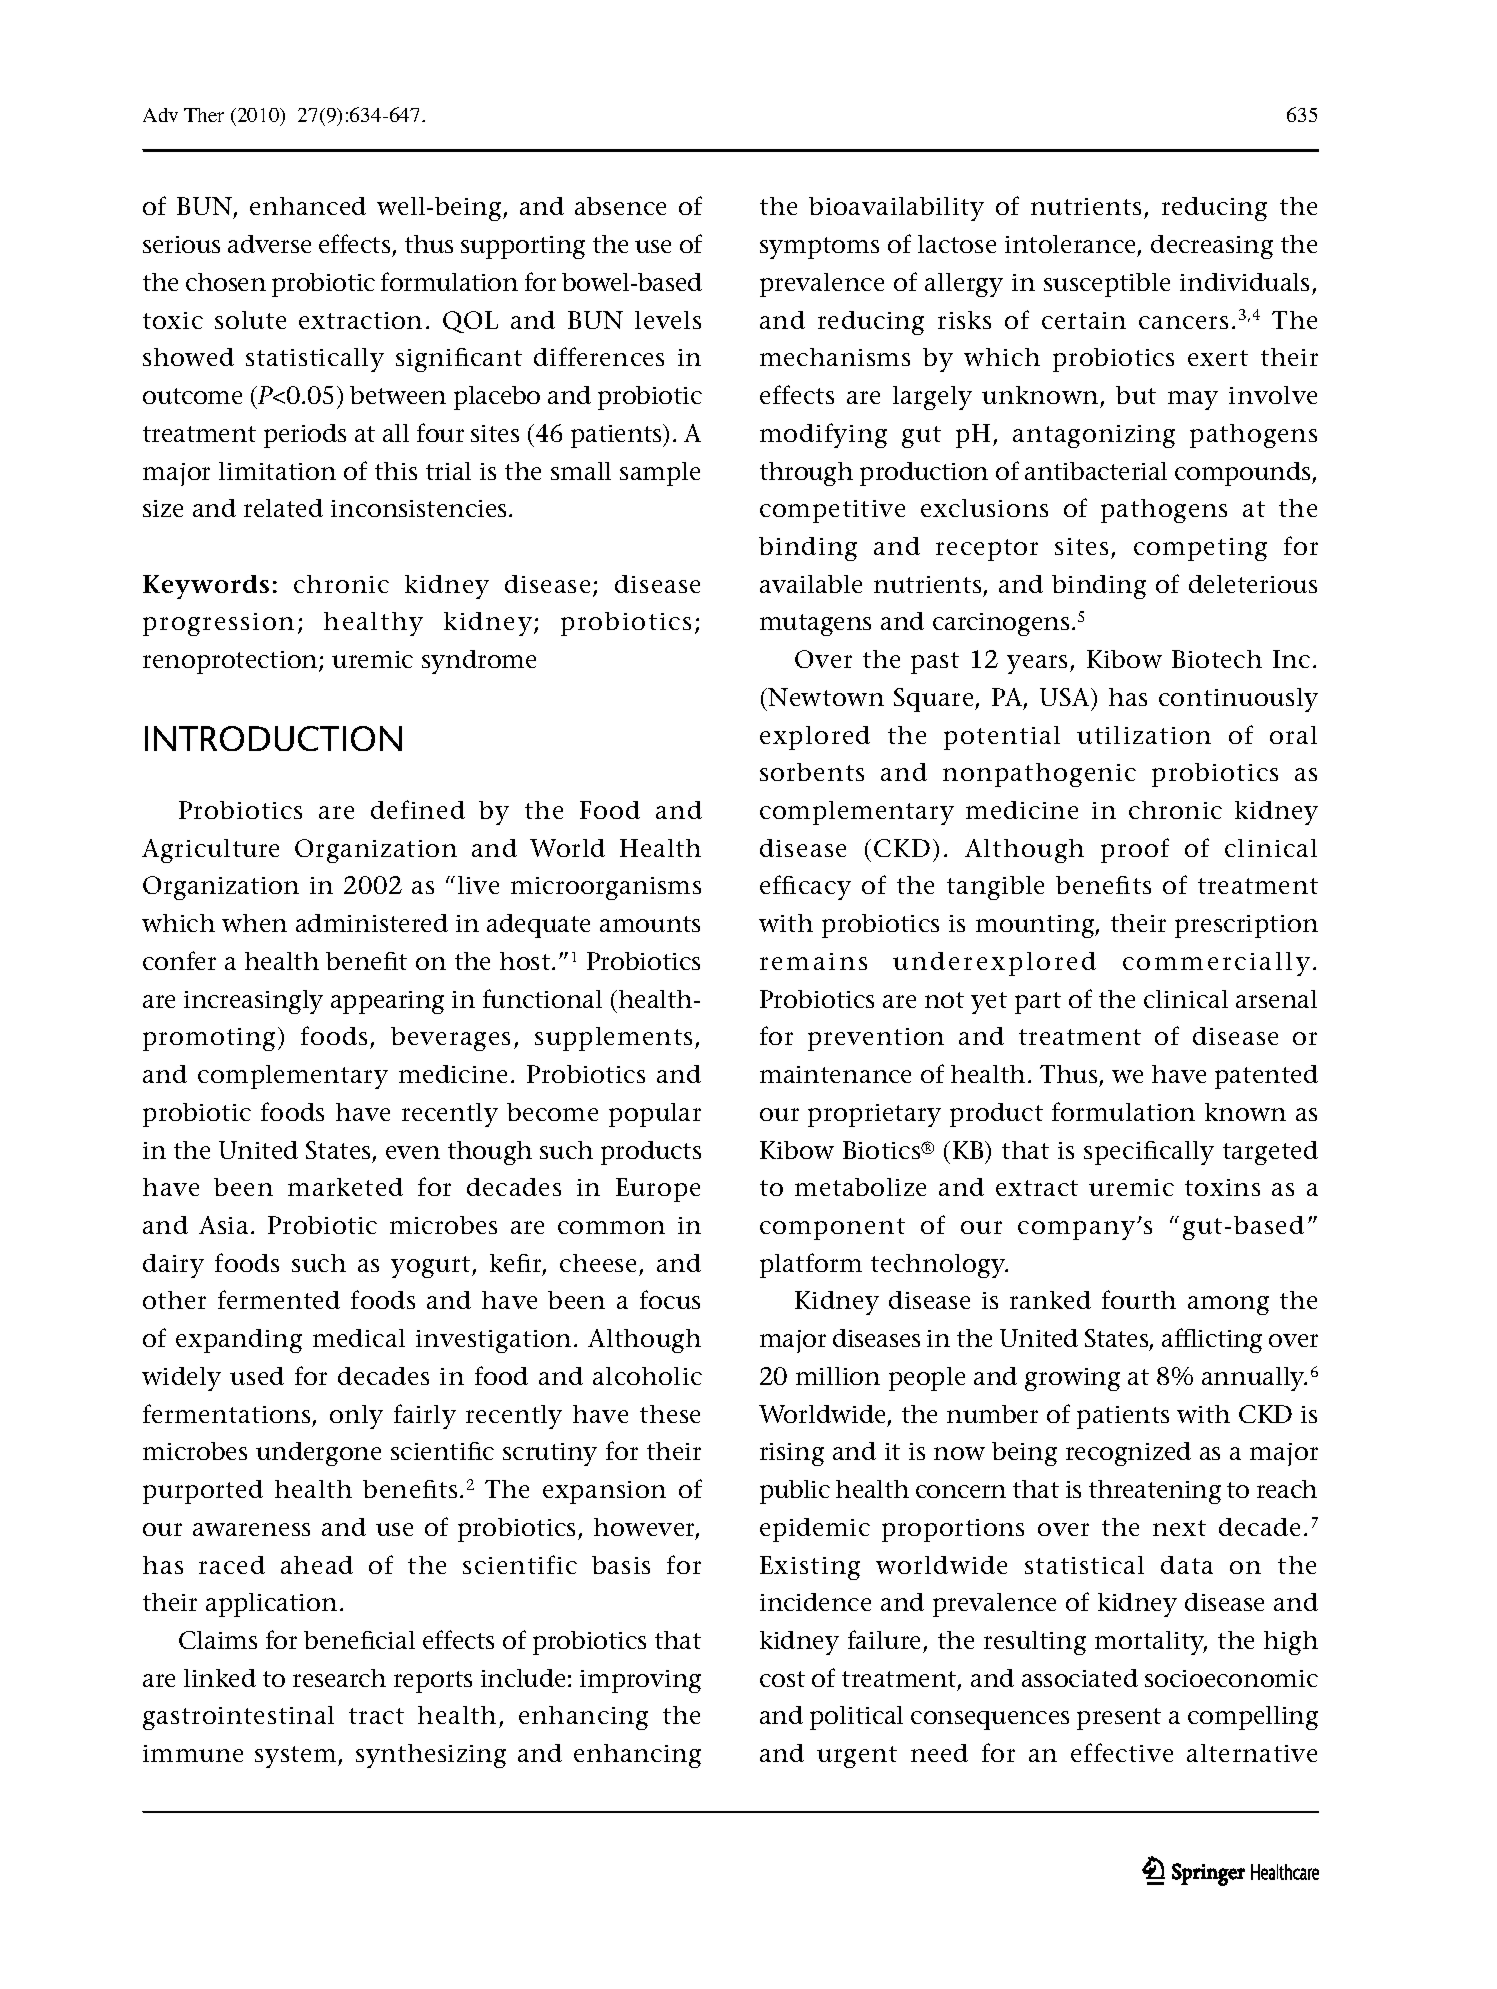 This screenshot has width=1497, height=1989. What do you see at coordinates (269, 244) in the screenshot?
I see `adverse` at bounding box center [269, 244].
